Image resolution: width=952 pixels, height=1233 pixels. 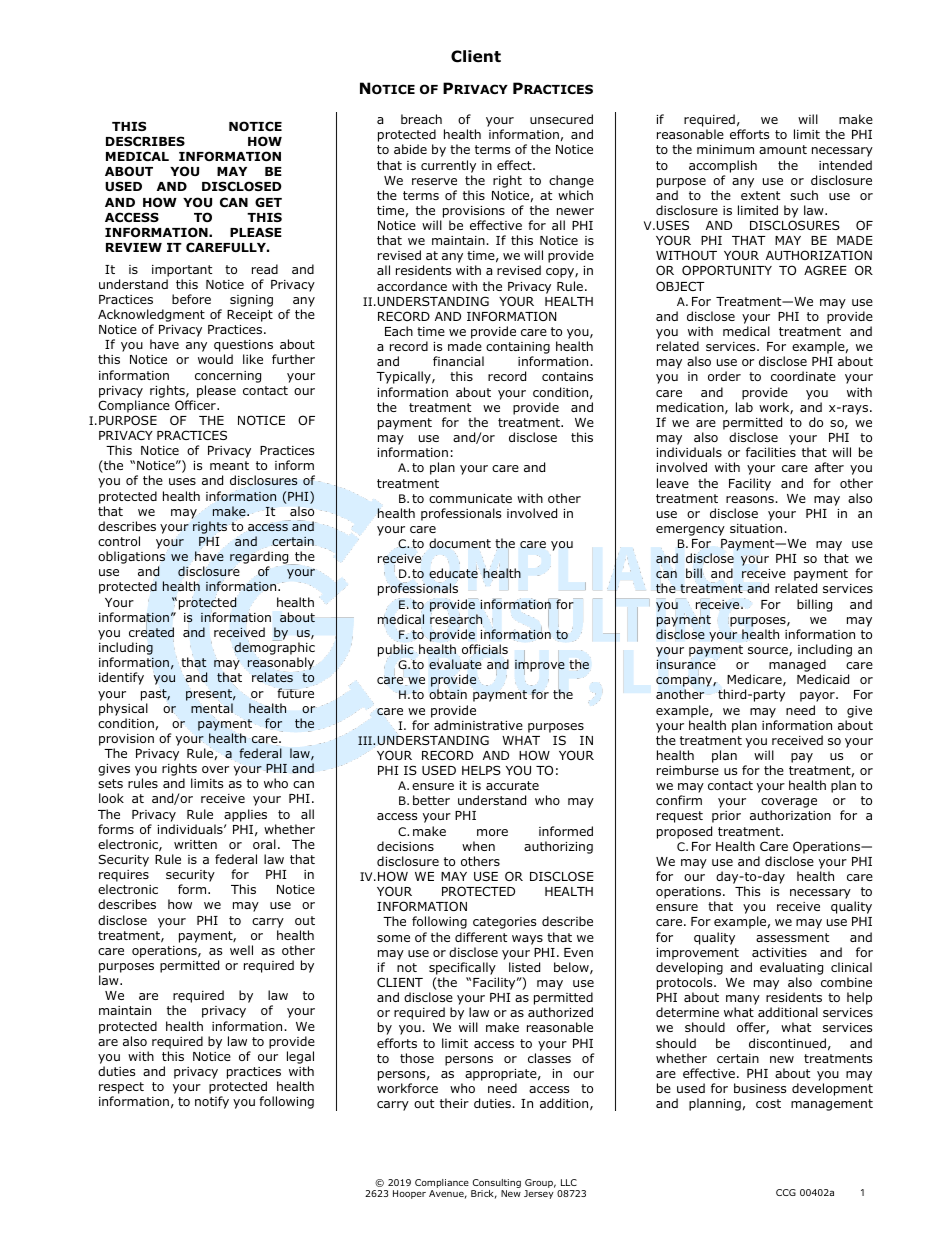 I want to click on communicate, so click(x=470, y=498).
